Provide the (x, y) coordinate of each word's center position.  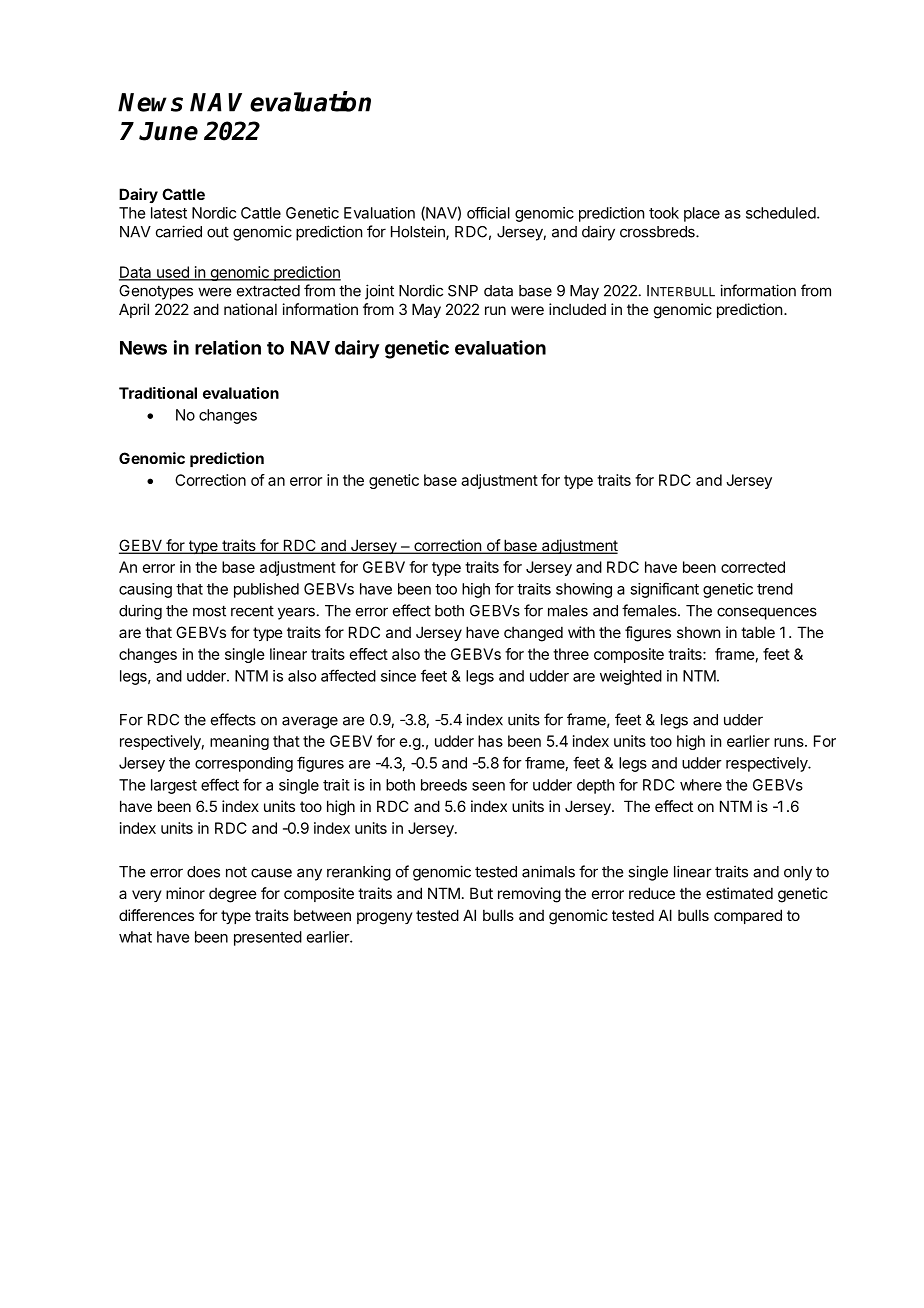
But (481, 893)
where (701, 785)
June (168, 131)
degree (233, 895)
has (490, 741)
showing (584, 590)
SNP (463, 291)
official (488, 213)
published (266, 590)
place (702, 214)
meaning (239, 742)
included (577, 309)
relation (228, 347)
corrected (753, 567)
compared (748, 916)
